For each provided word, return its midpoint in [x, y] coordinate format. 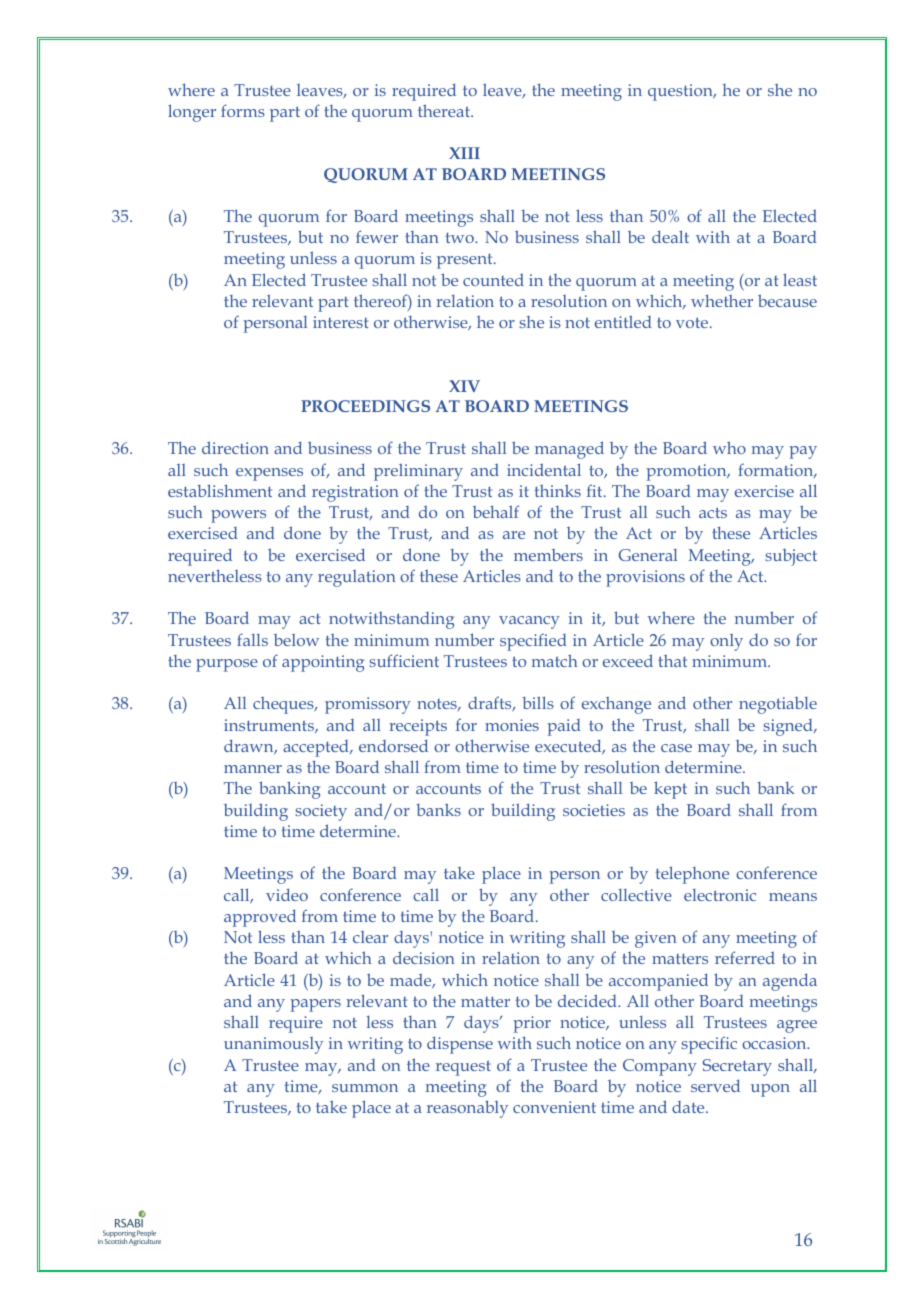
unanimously [273, 1045]
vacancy [529, 622]
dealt [670, 236]
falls [252, 639]
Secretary [737, 1067]
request [463, 1068]
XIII [464, 153]
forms [243, 110]
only [726, 642]
